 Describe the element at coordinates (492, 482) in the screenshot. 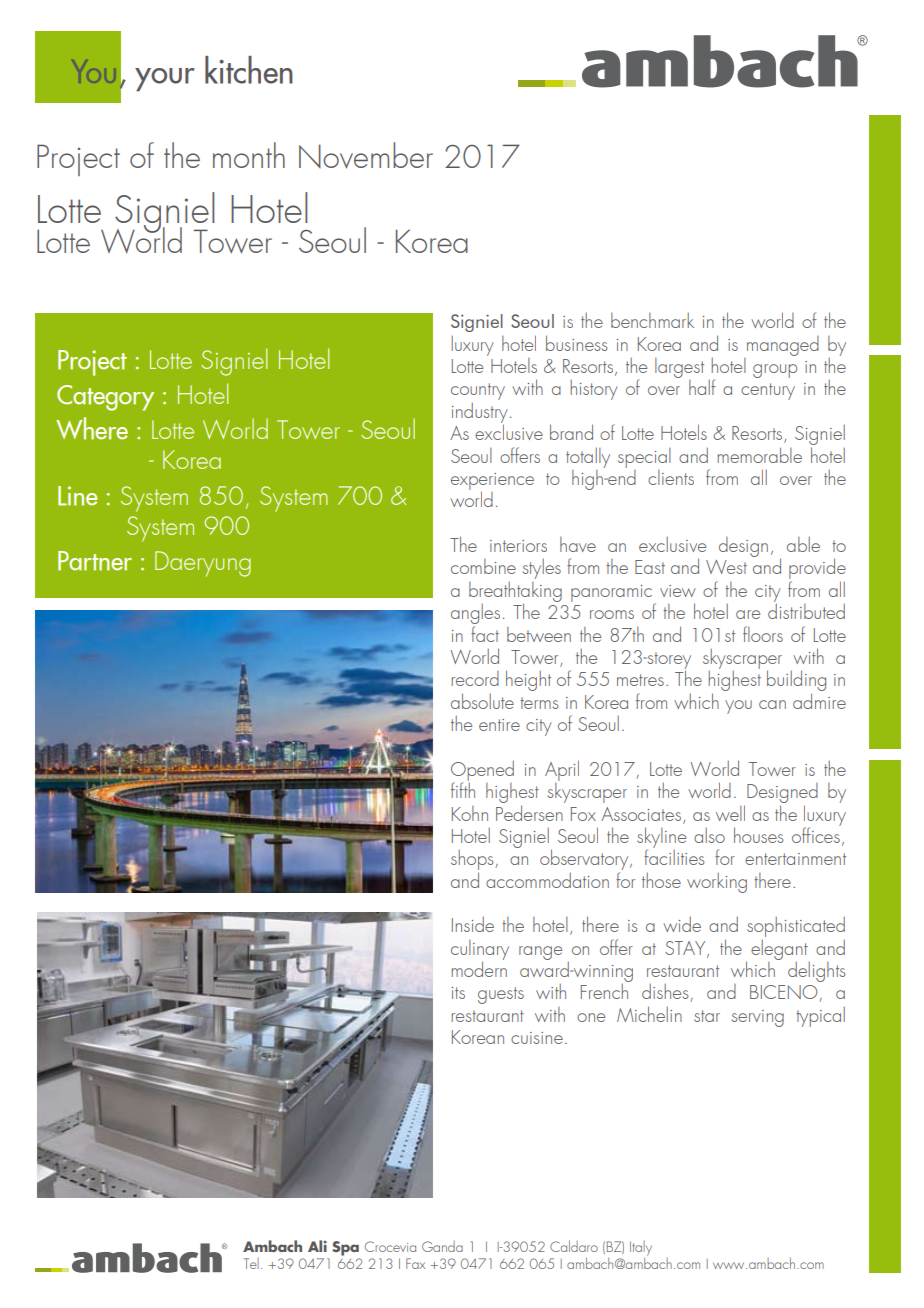

I see `experience` at that location.
